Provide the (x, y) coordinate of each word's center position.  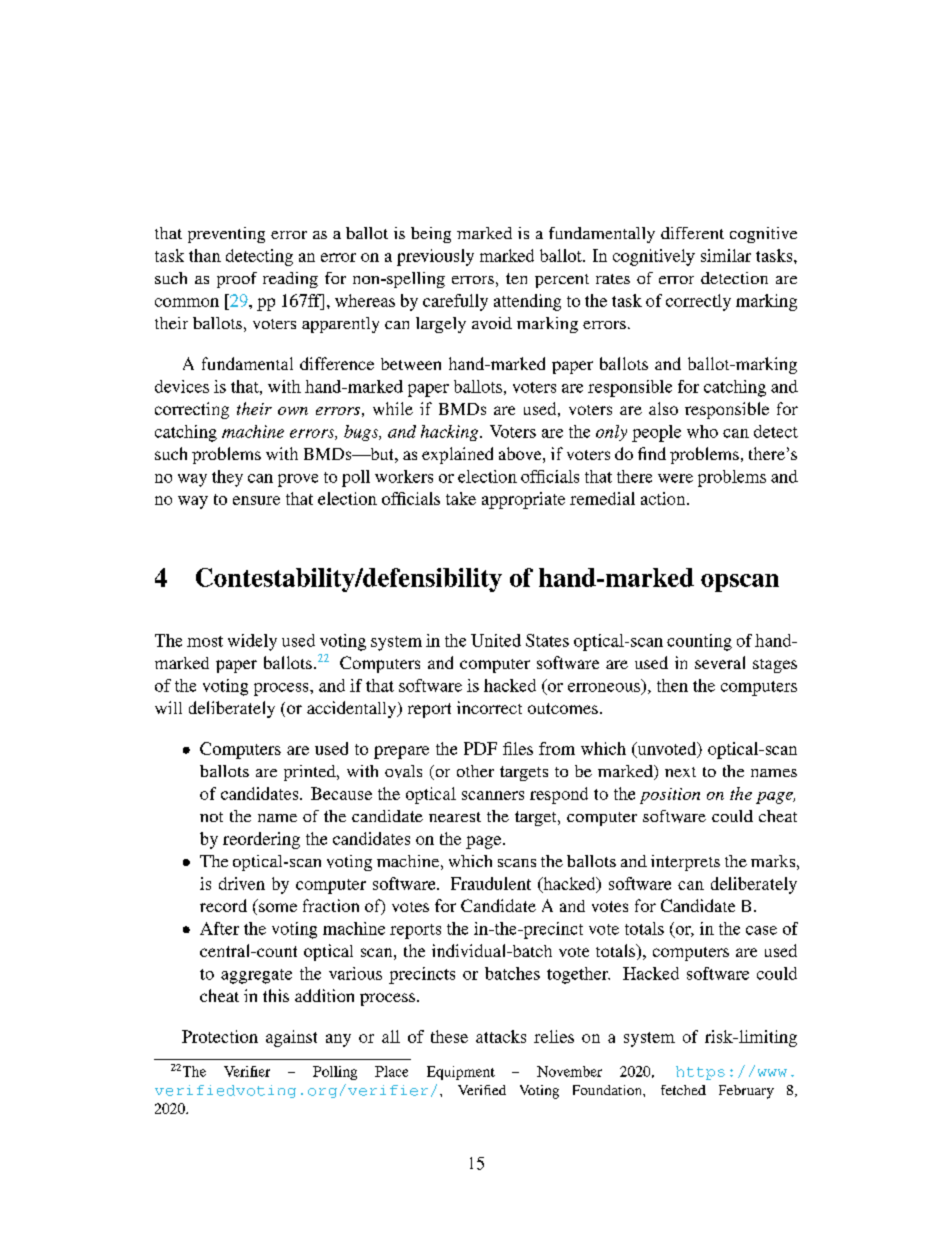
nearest (455, 817)
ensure (256, 500)
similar (726, 255)
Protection (220, 1036)
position (670, 796)
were (675, 478)
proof (237, 280)
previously (435, 257)
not (211, 817)
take (461, 498)
